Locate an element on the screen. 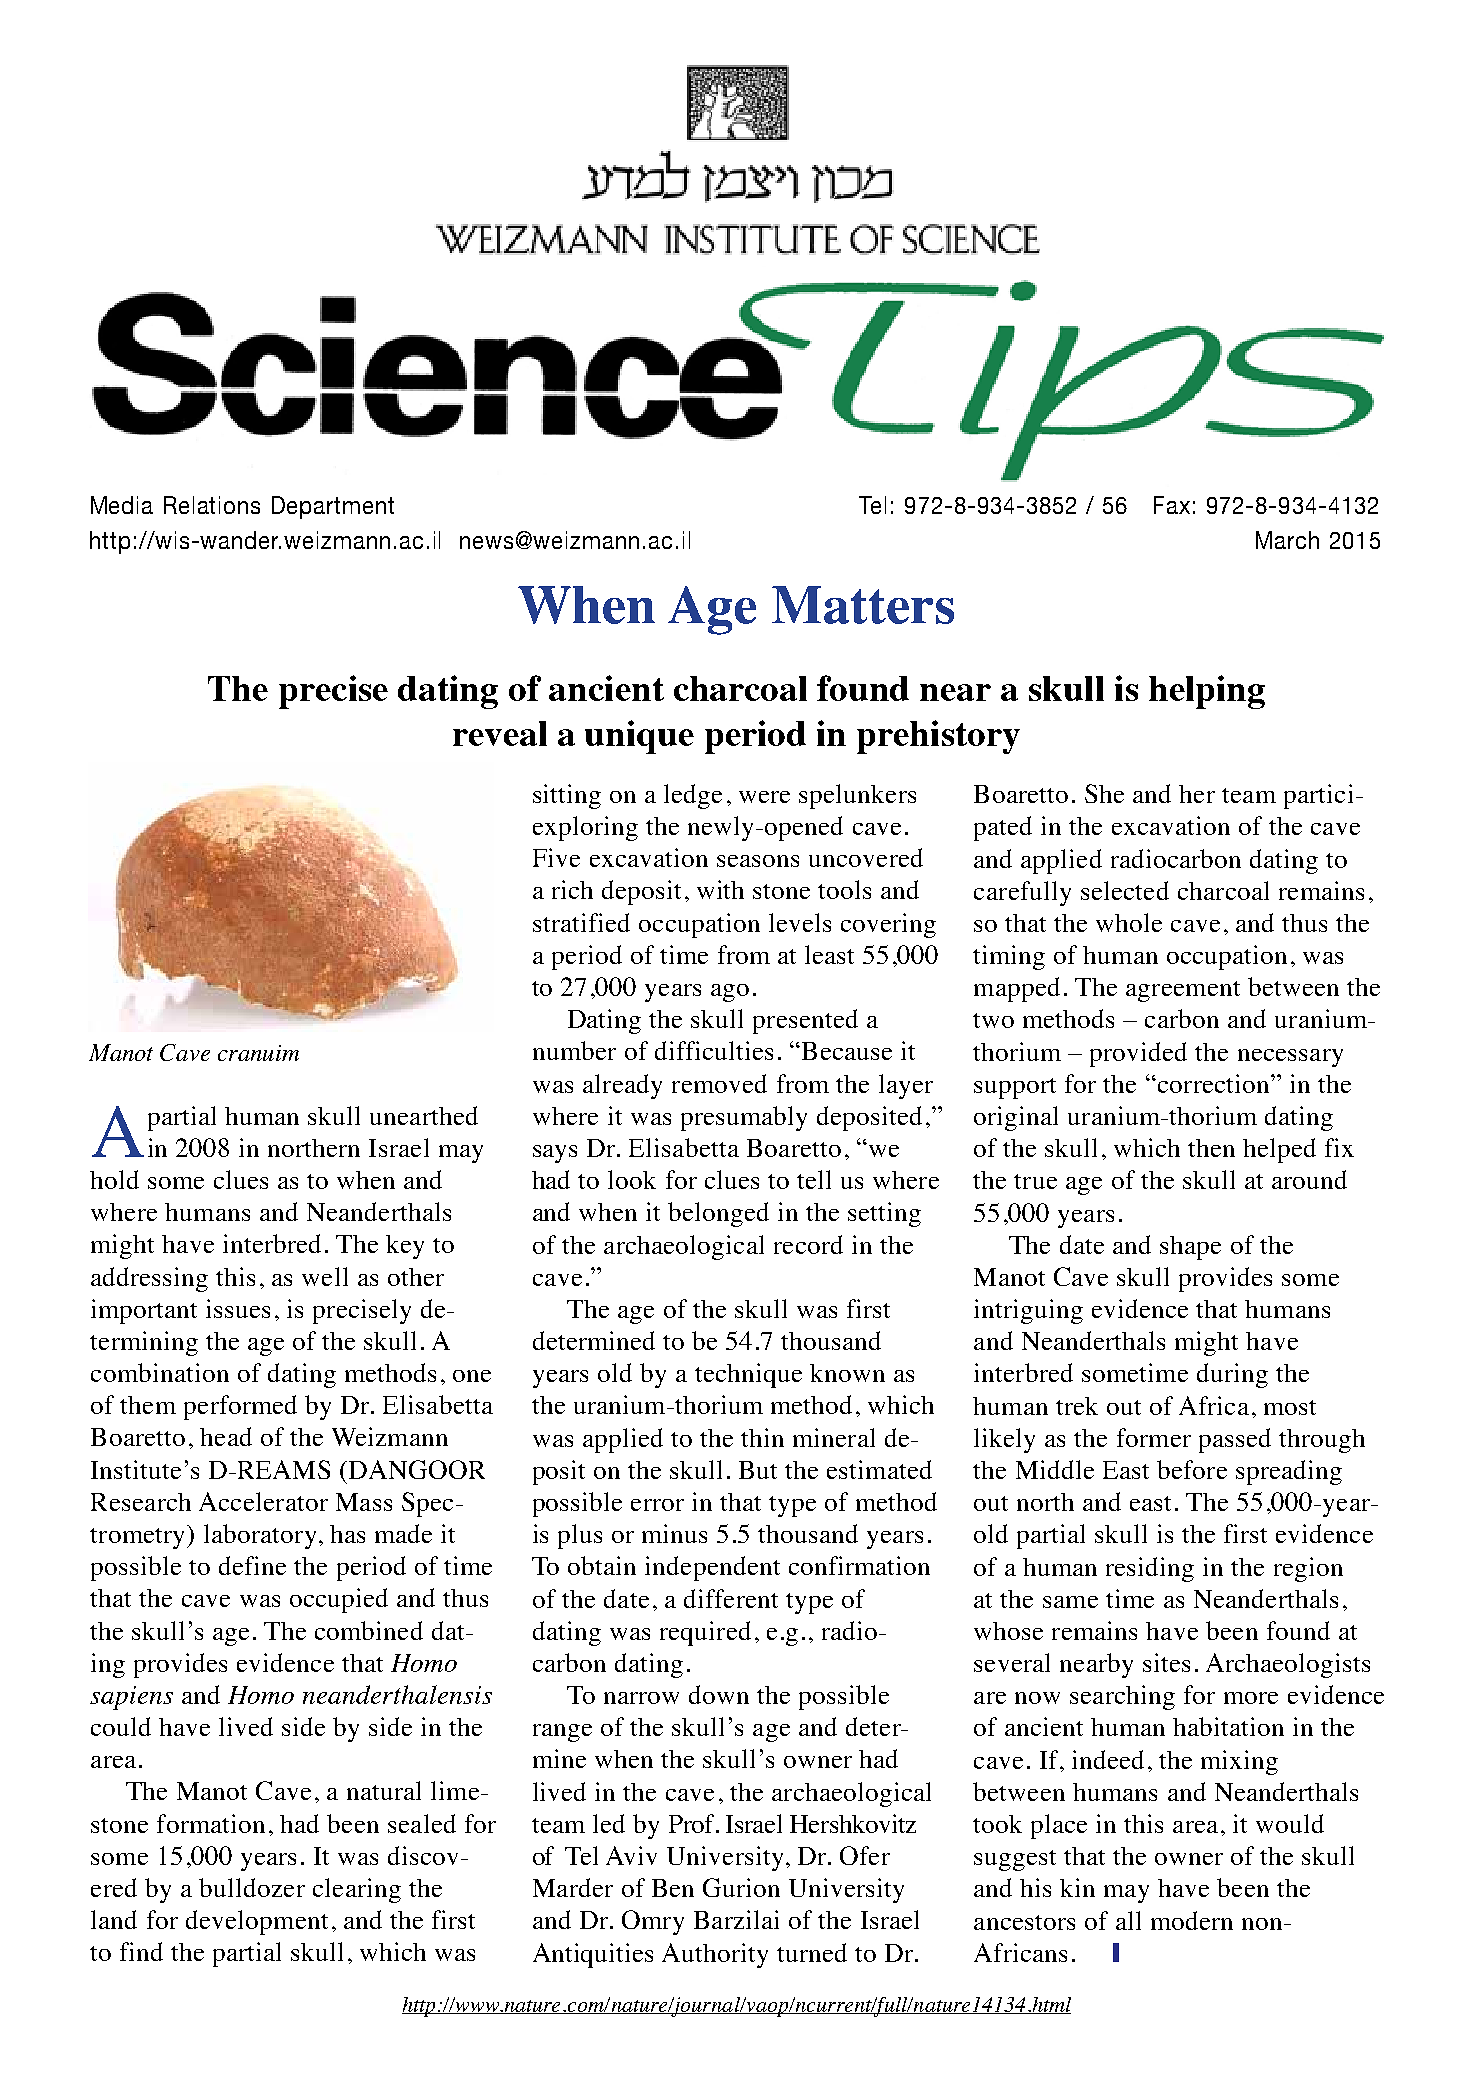 The image size is (1473, 2084). Relations is located at coordinates (212, 505).
